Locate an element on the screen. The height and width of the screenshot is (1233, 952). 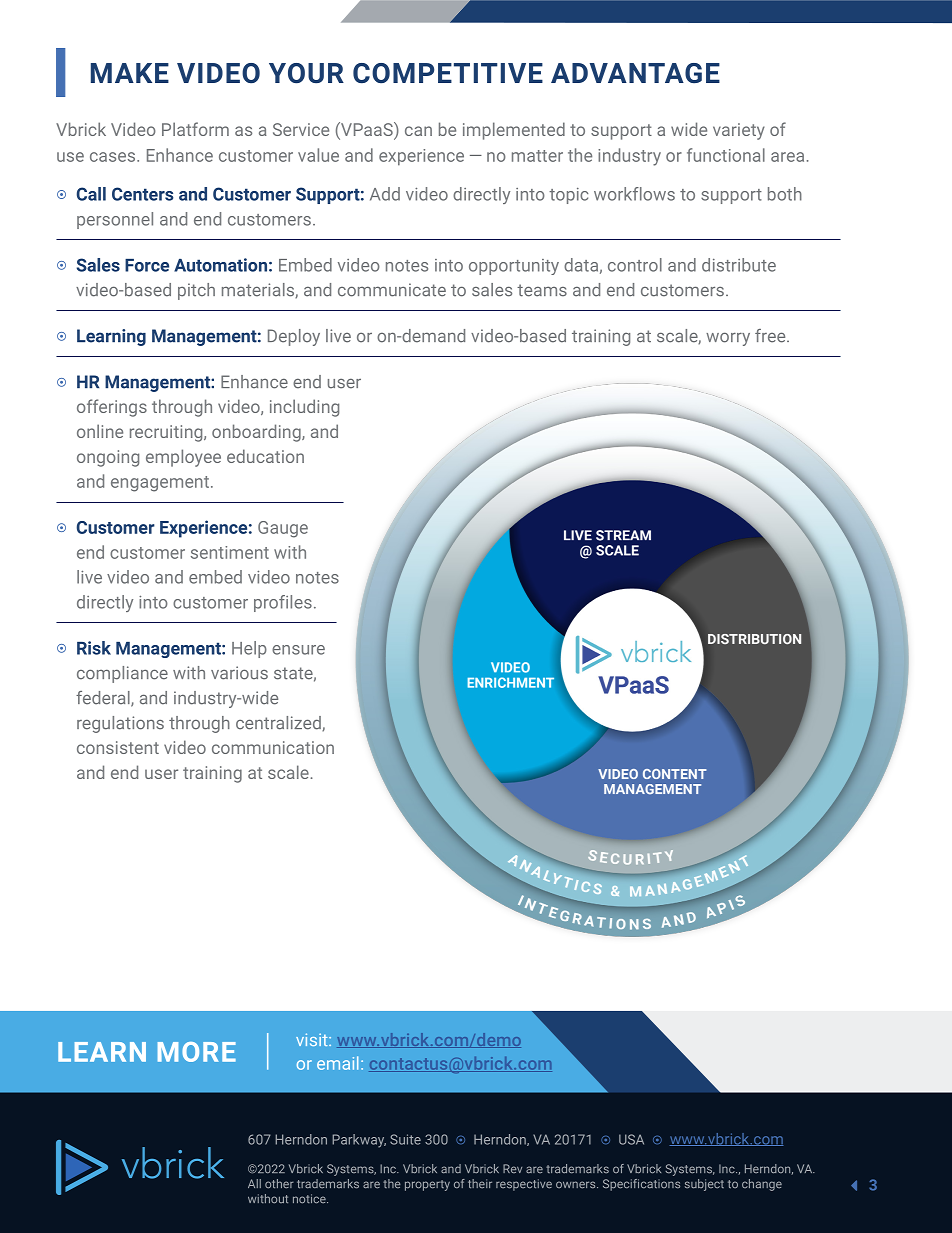
variety is located at coordinates (739, 131).
